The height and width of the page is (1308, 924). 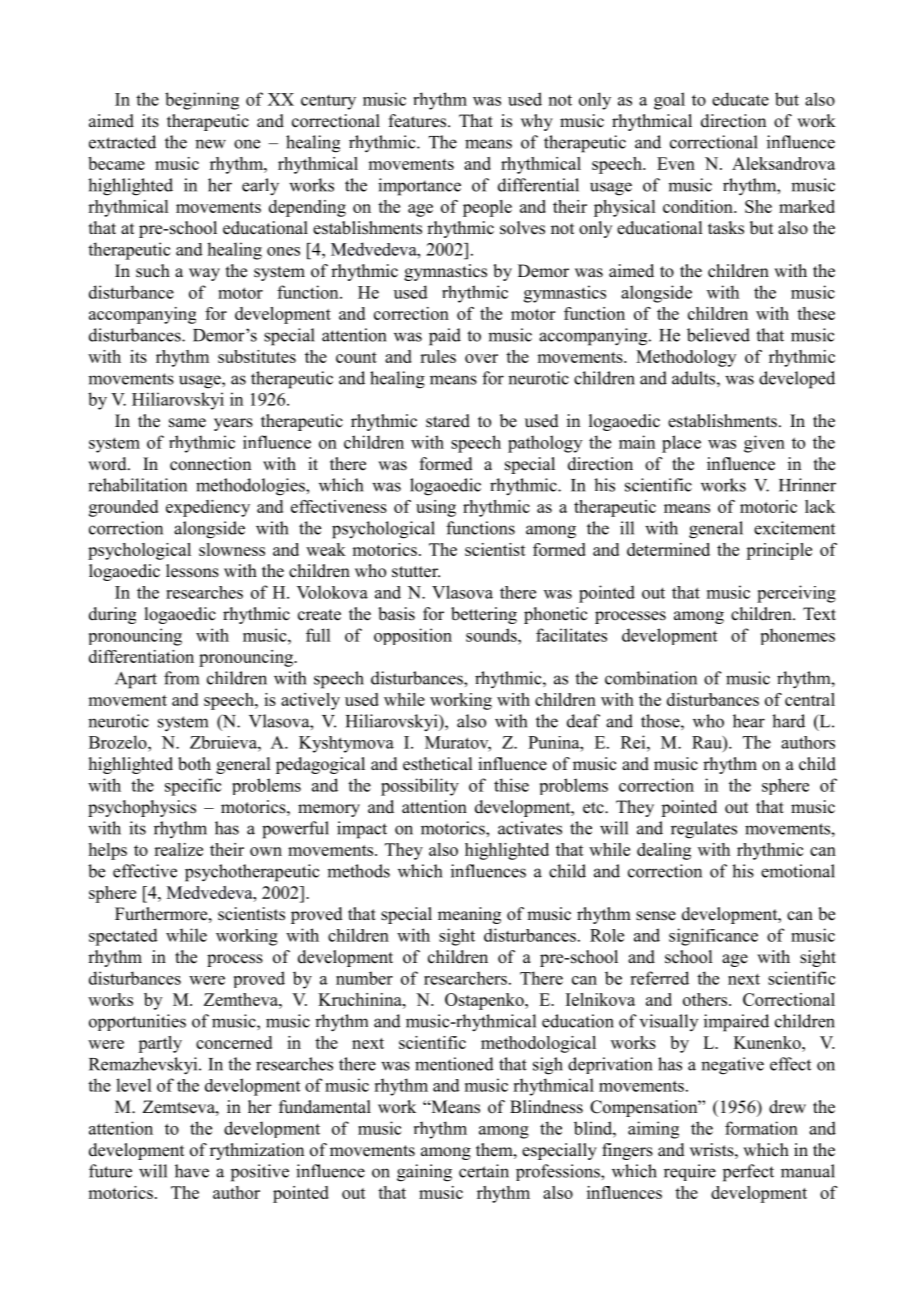 What do you see at coordinates (181, 678) in the page?
I see `from` at bounding box center [181, 678].
